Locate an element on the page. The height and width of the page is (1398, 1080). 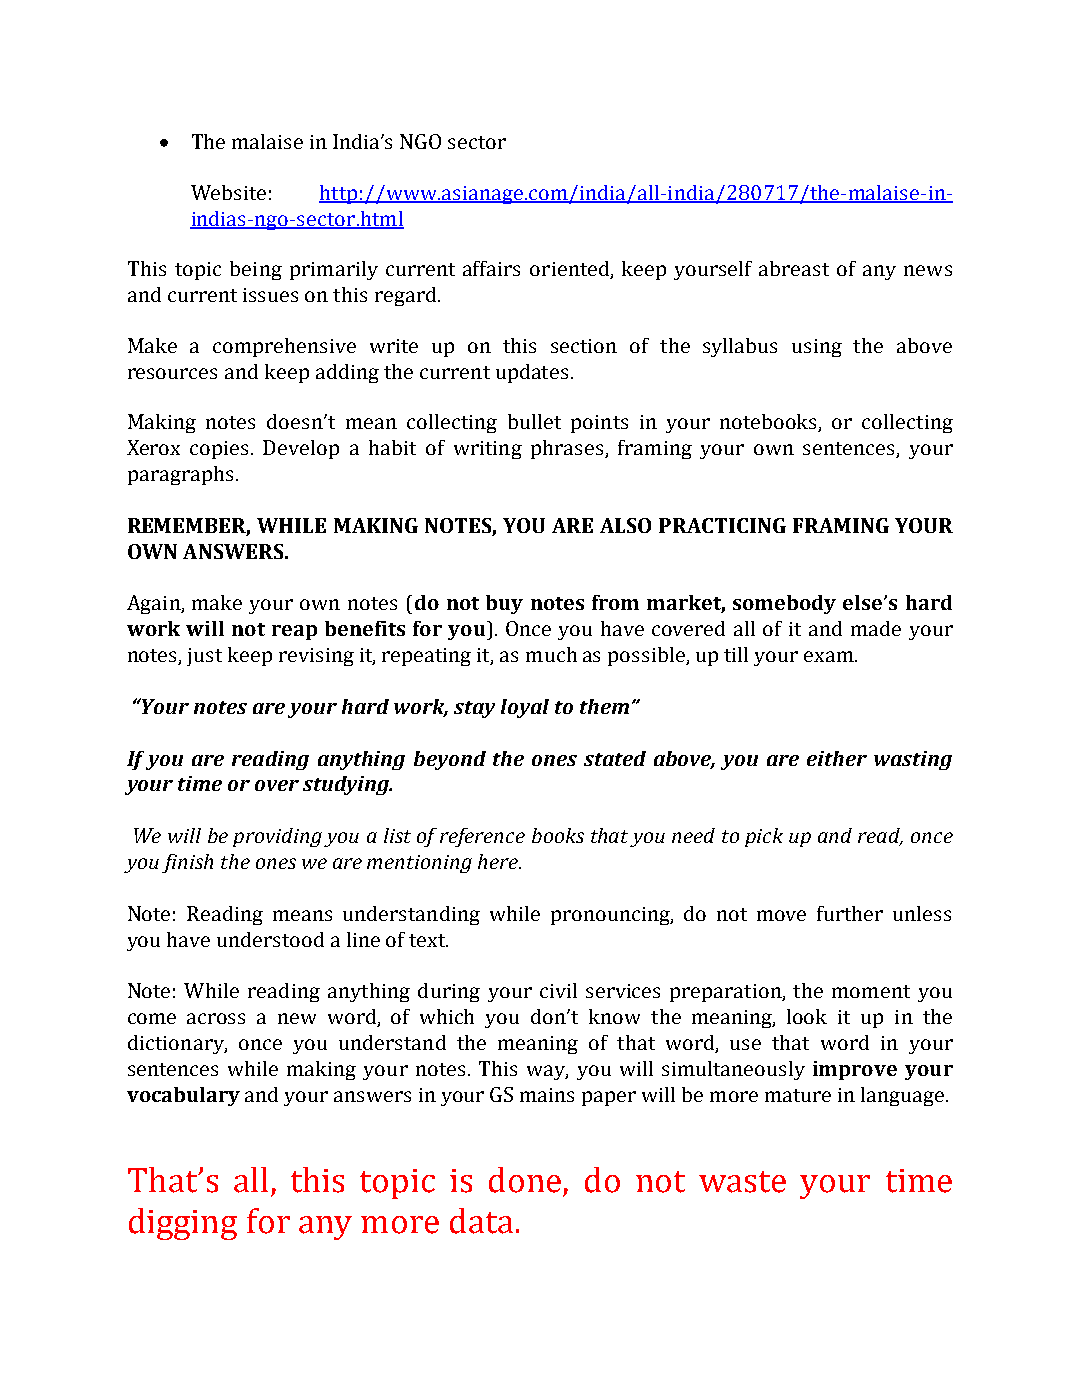
digging is located at coordinates (183, 1224).
